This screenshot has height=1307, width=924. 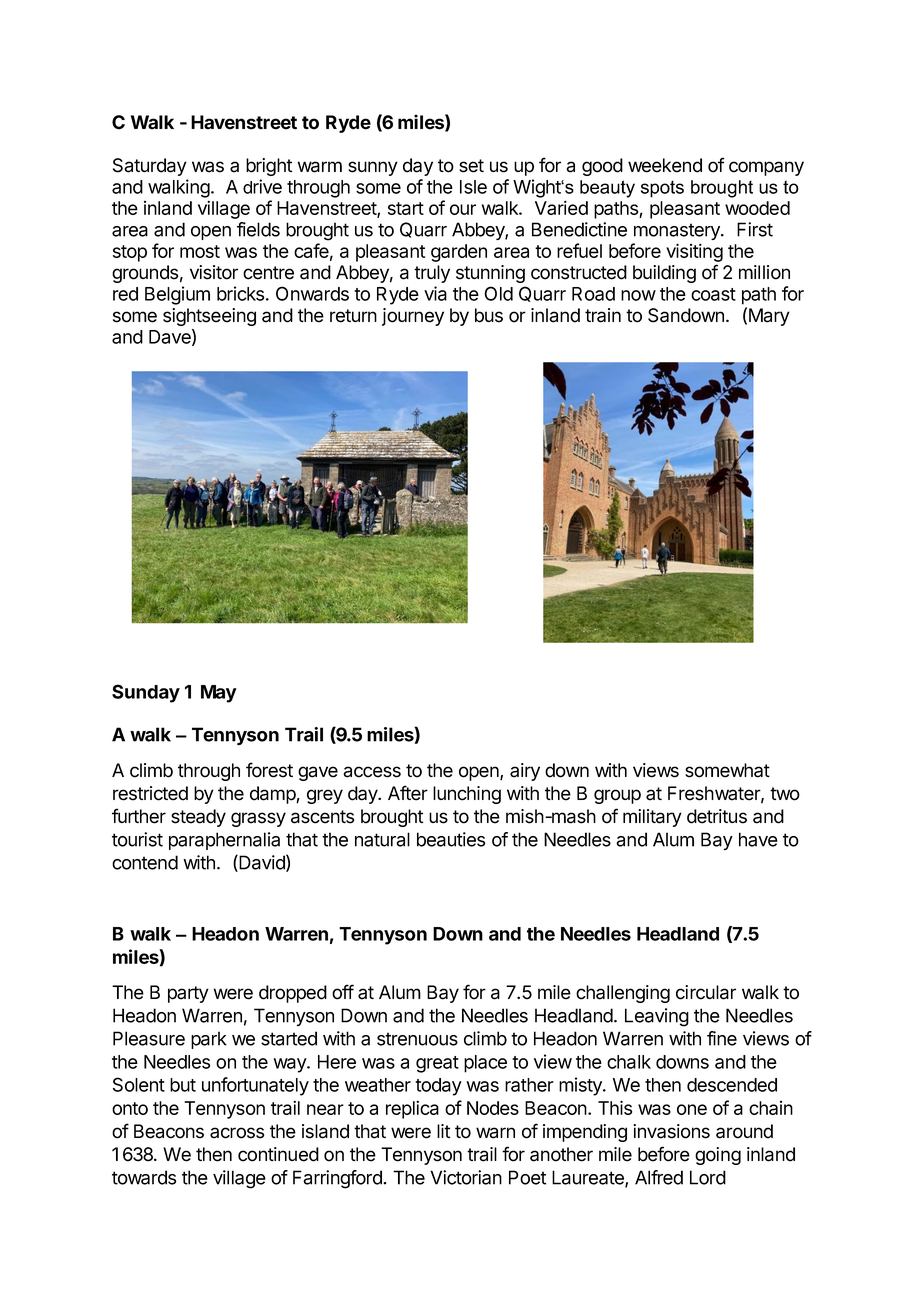 I want to click on fields, so click(x=258, y=229).
